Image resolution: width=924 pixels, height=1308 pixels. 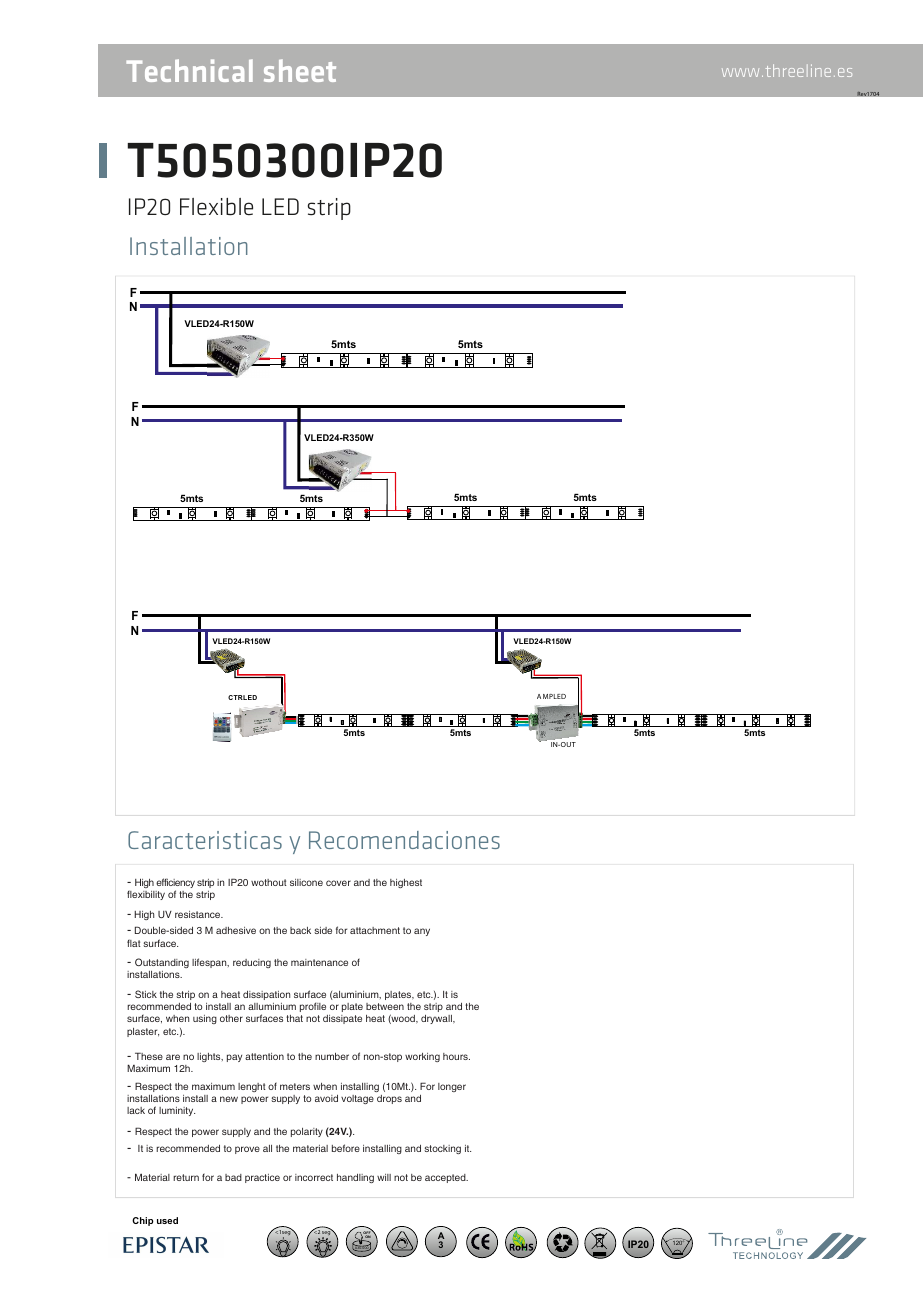 I want to click on return, so click(x=186, y=1177).
